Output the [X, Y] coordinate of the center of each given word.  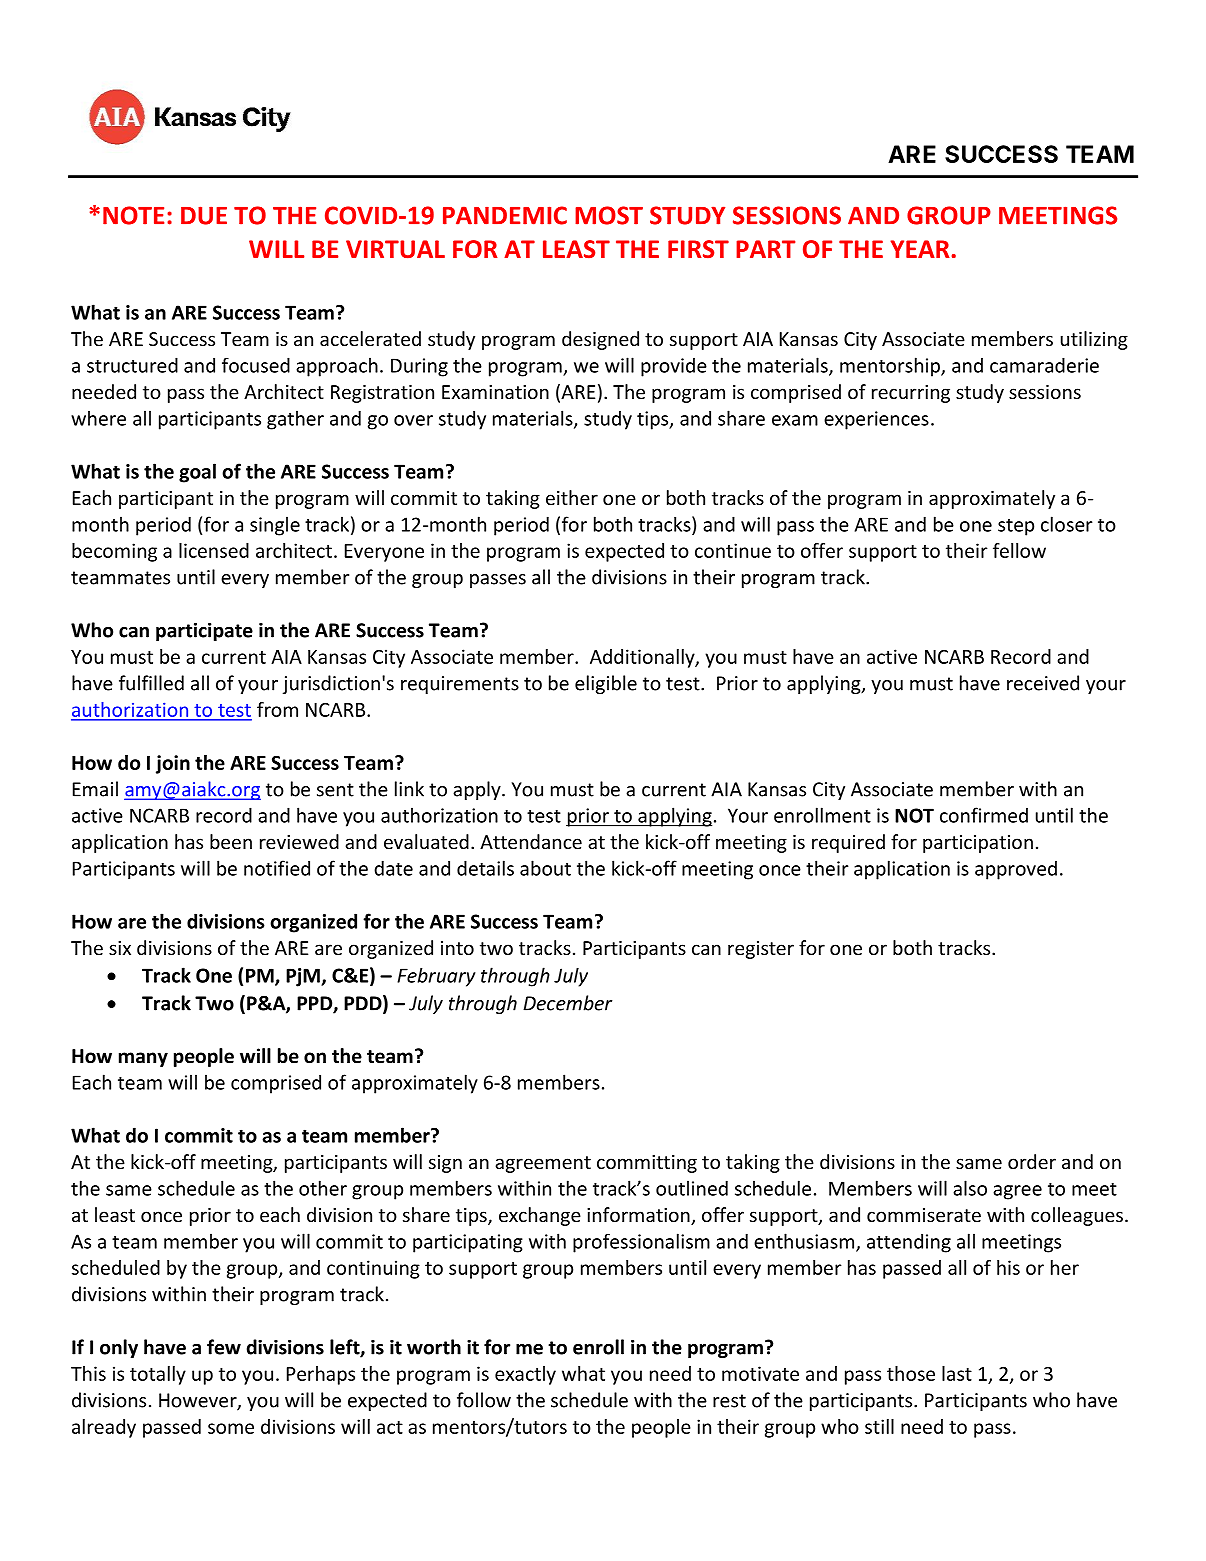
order [1032, 1161]
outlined [692, 1188]
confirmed [984, 815]
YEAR [920, 249]
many [143, 1059]
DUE [204, 215]
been [231, 841]
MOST [609, 215]
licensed [214, 550]
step [1016, 527]
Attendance [531, 841]
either [572, 497]
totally [158, 1375]
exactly [525, 1375]
